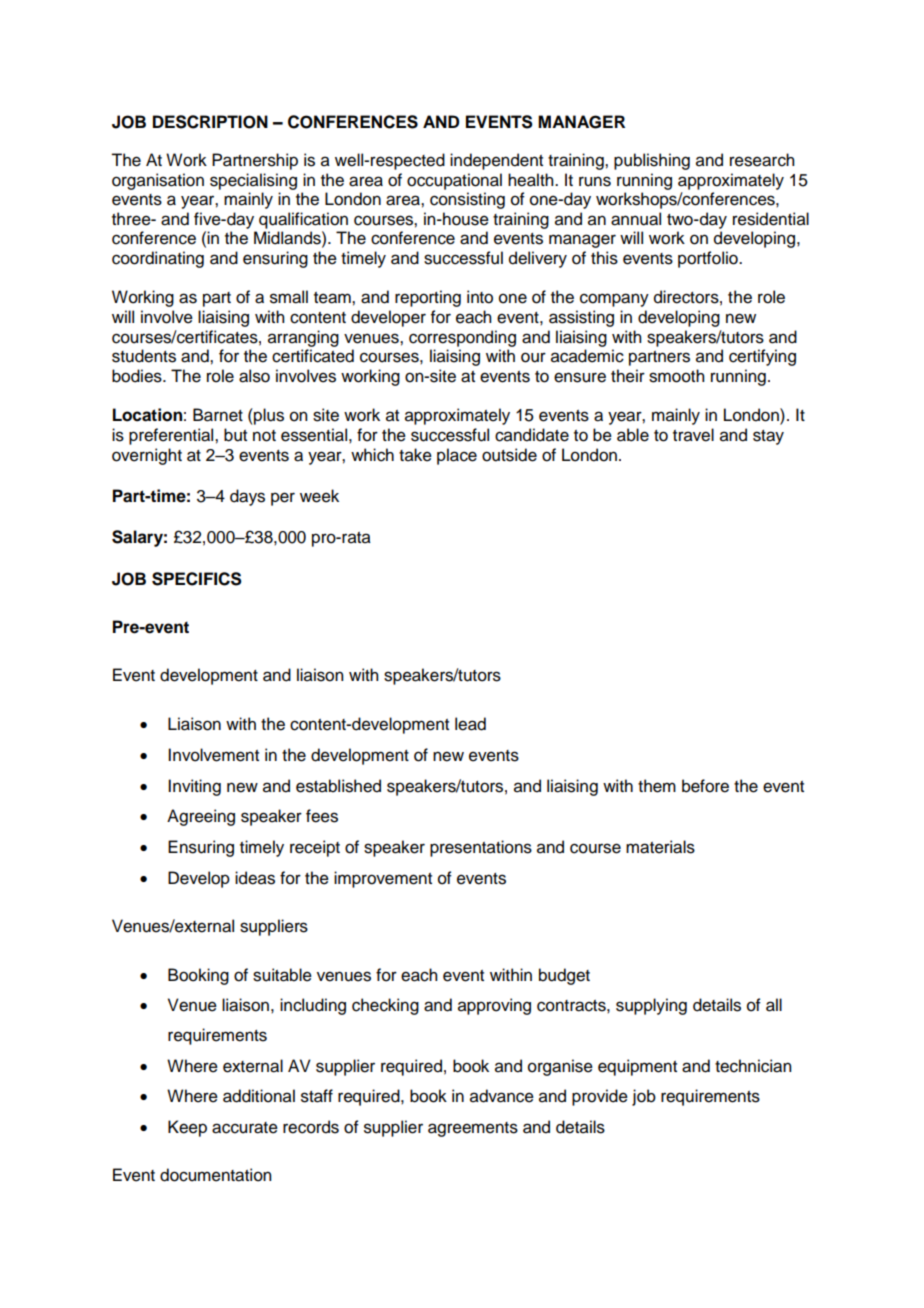 This screenshot has width=924, height=1308. What do you see at coordinates (457, 456) in the screenshot?
I see `place` at bounding box center [457, 456].
